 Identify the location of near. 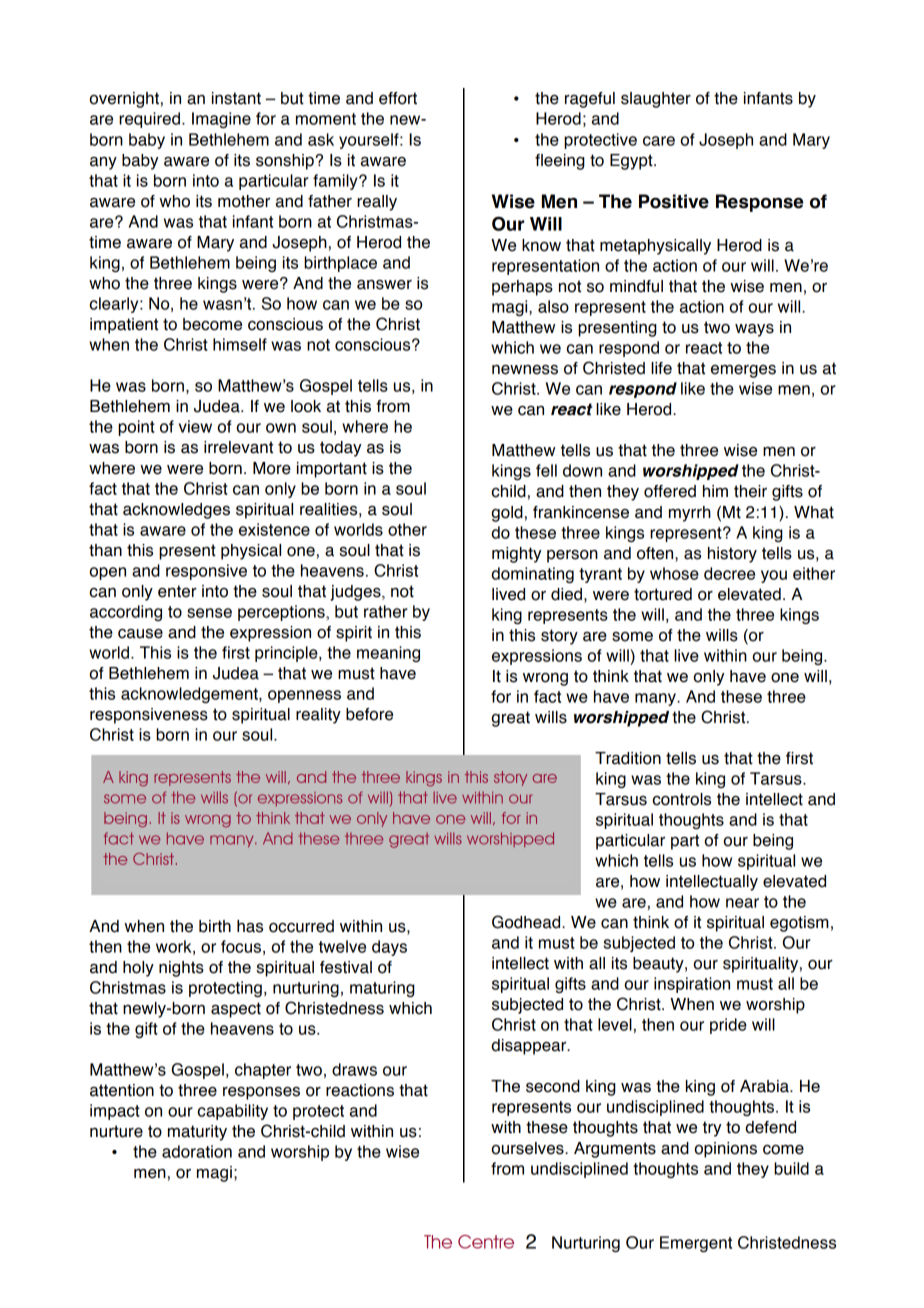
(742, 903).
